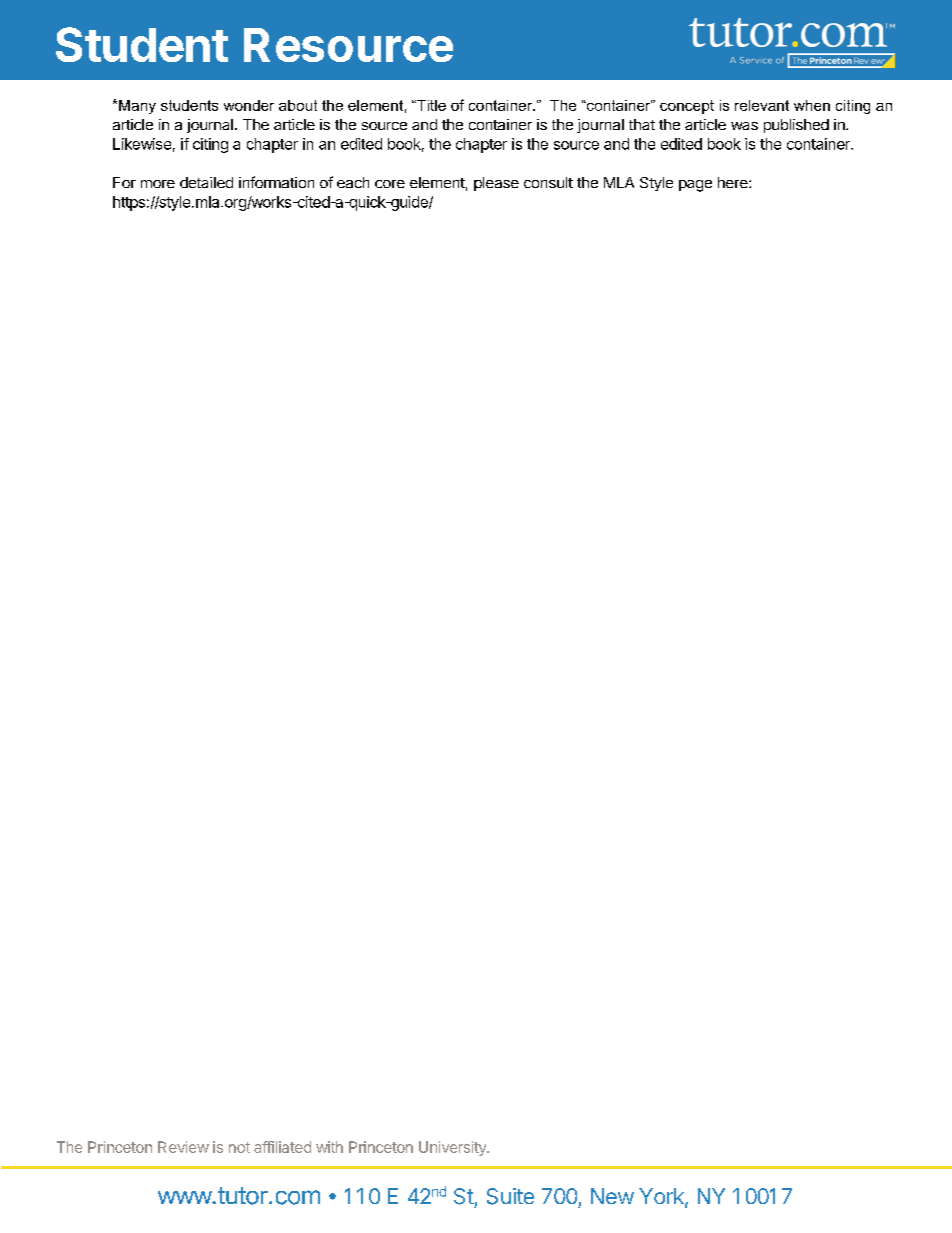 The image size is (952, 1233). Describe the element at coordinates (453, 1148) in the document. I see `University` at that location.
